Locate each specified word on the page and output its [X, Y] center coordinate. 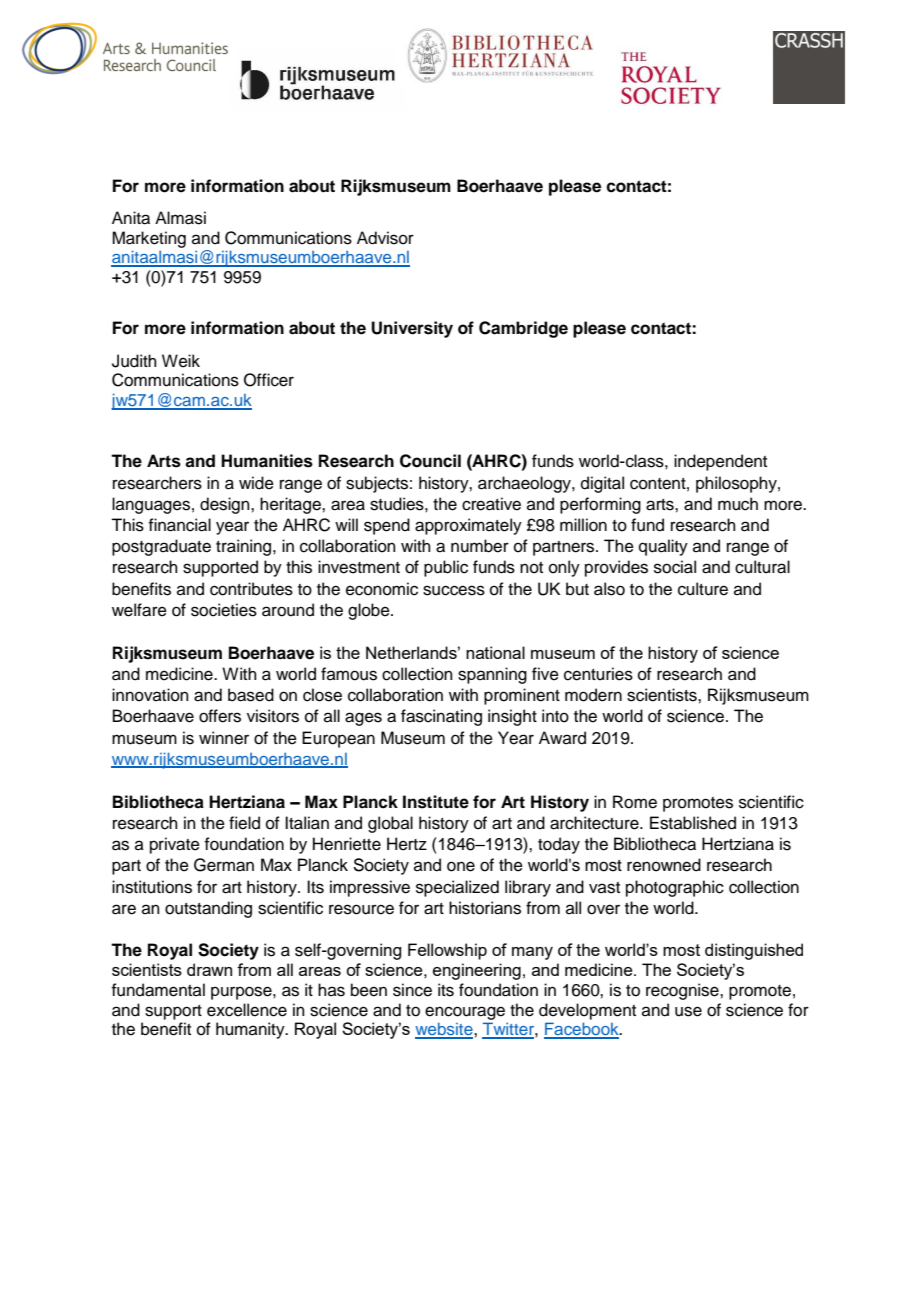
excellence [247, 1010]
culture [703, 589]
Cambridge [523, 329]
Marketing [149, 239]
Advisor [385, 238]
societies [224, 610]
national [495, 652]
